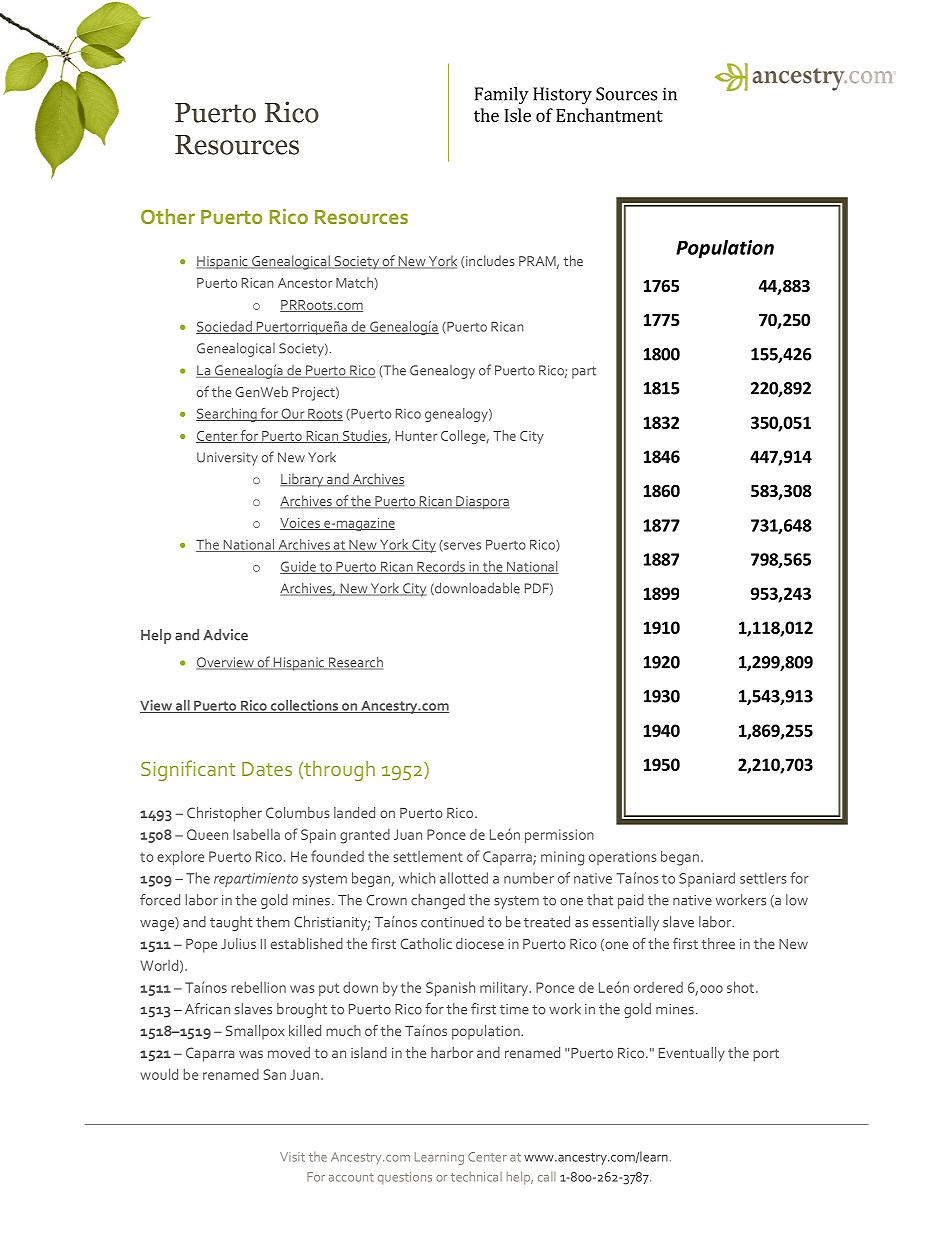 This screenshot has height=1233, width=952. I want to click on Spaniard, so click(707, 879).
